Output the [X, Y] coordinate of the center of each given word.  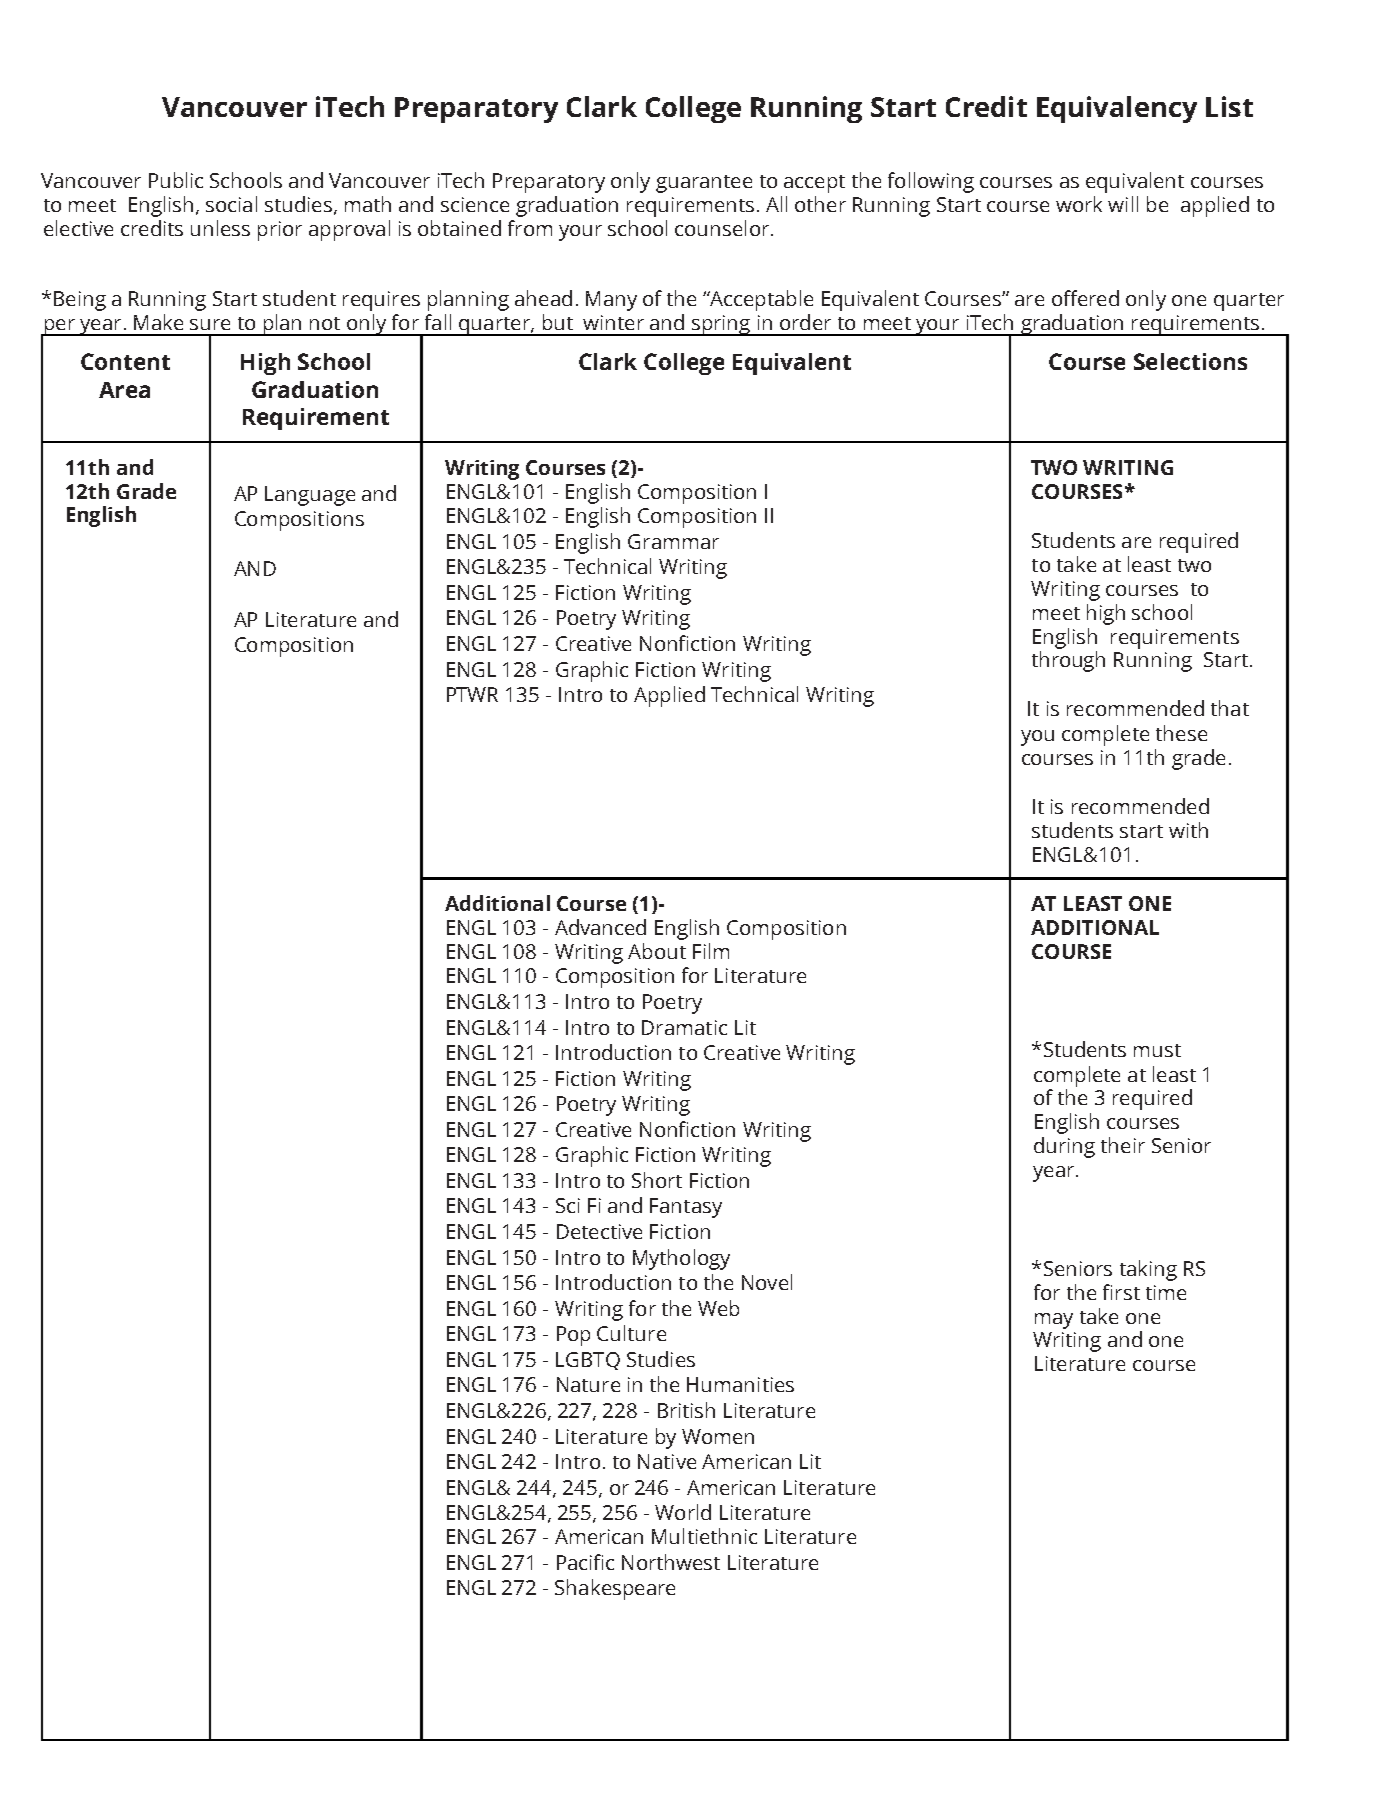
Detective [599, 1231]
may [1054, 1321]
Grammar [673, 541]
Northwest [671, 1562]
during [1064, 1147]
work [1079, 204]
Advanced [600, 927]
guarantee [704, 184]
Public [176, 180]
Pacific [585, 1562]
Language [310, 496]
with [1188, 830]
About [657, 951]
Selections [1190, 361]
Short [657, 1180]
